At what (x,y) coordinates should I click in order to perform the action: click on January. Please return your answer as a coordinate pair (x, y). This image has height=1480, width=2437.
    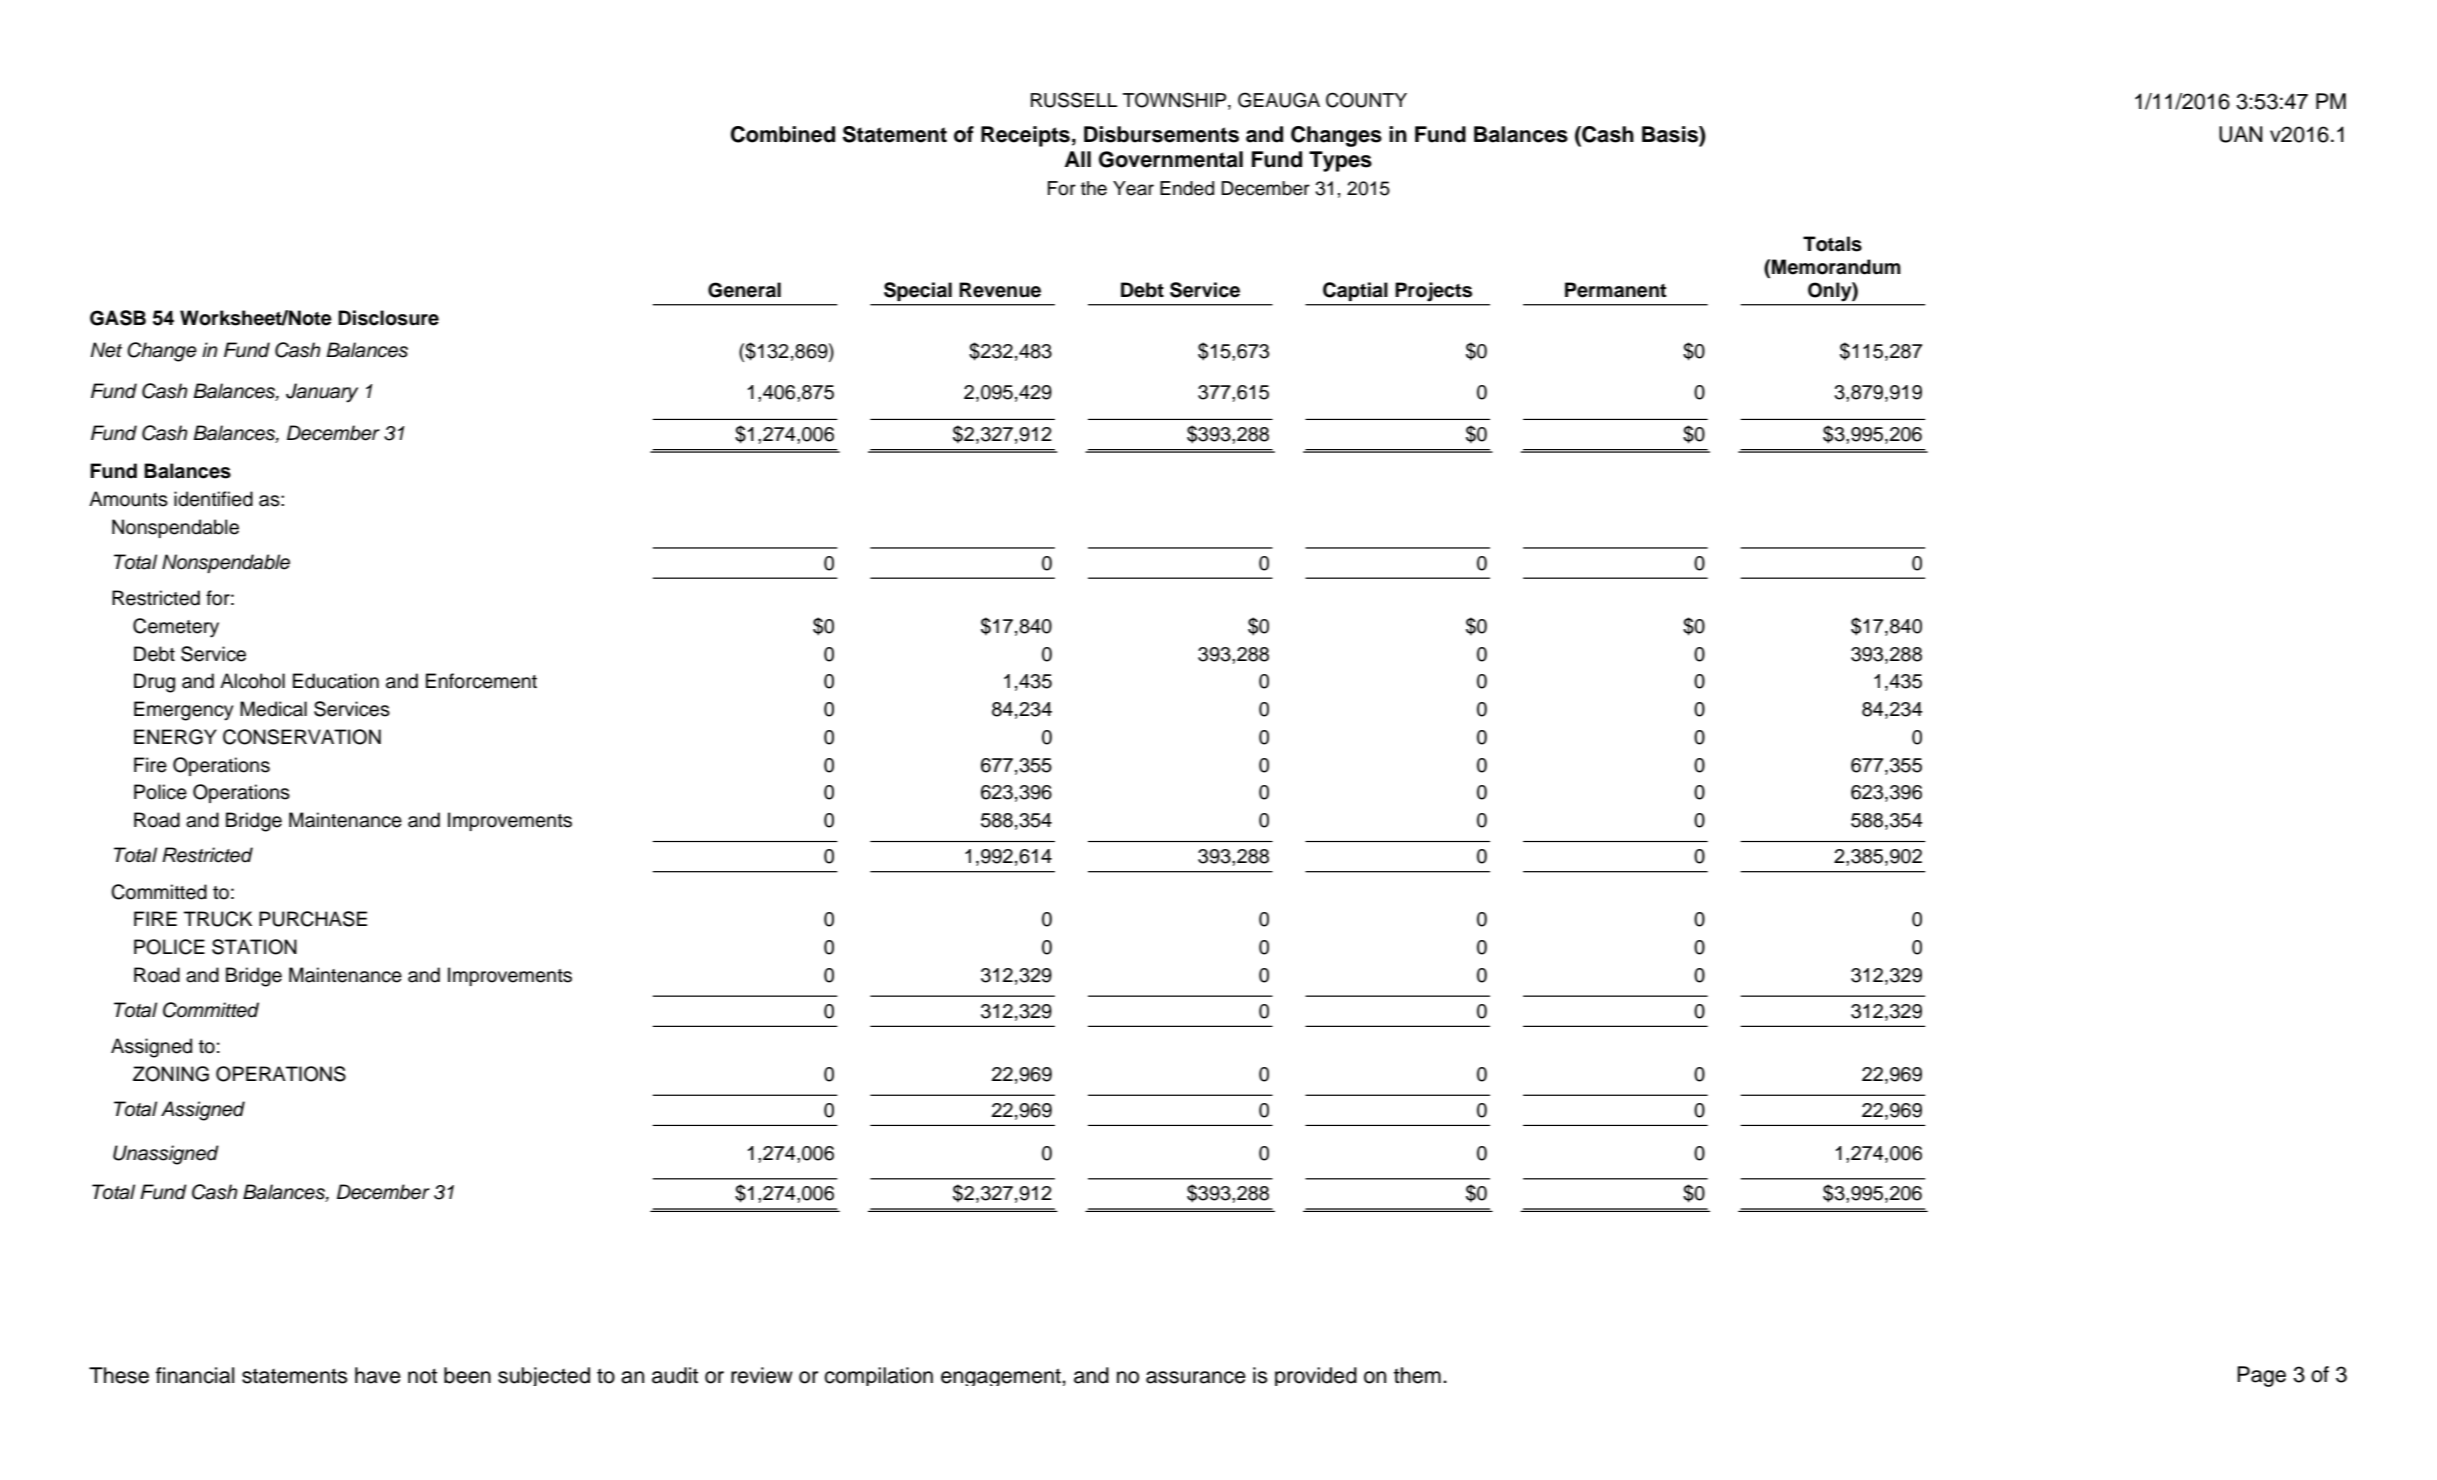
    Looking at the image, I should click on (322, 393).
